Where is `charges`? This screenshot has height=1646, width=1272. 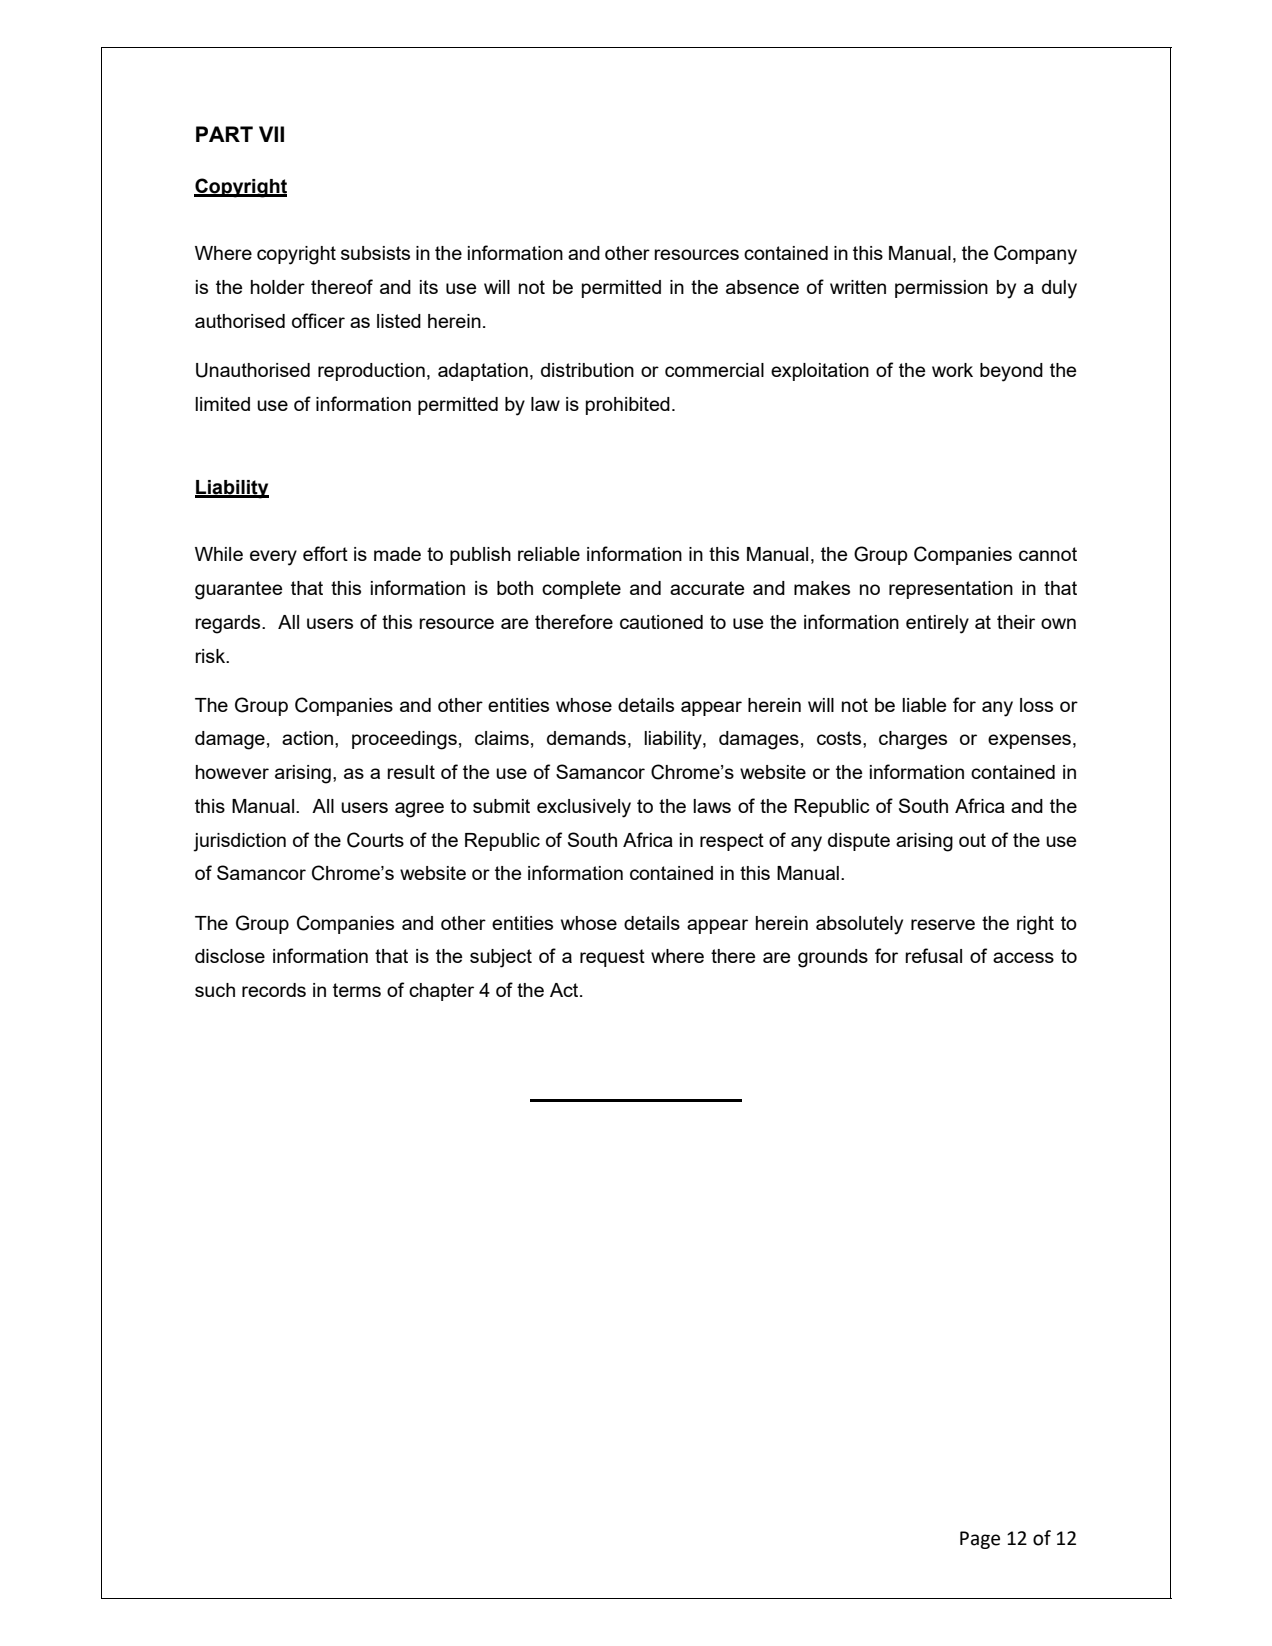 charges is located at coordinates (913, 740).
